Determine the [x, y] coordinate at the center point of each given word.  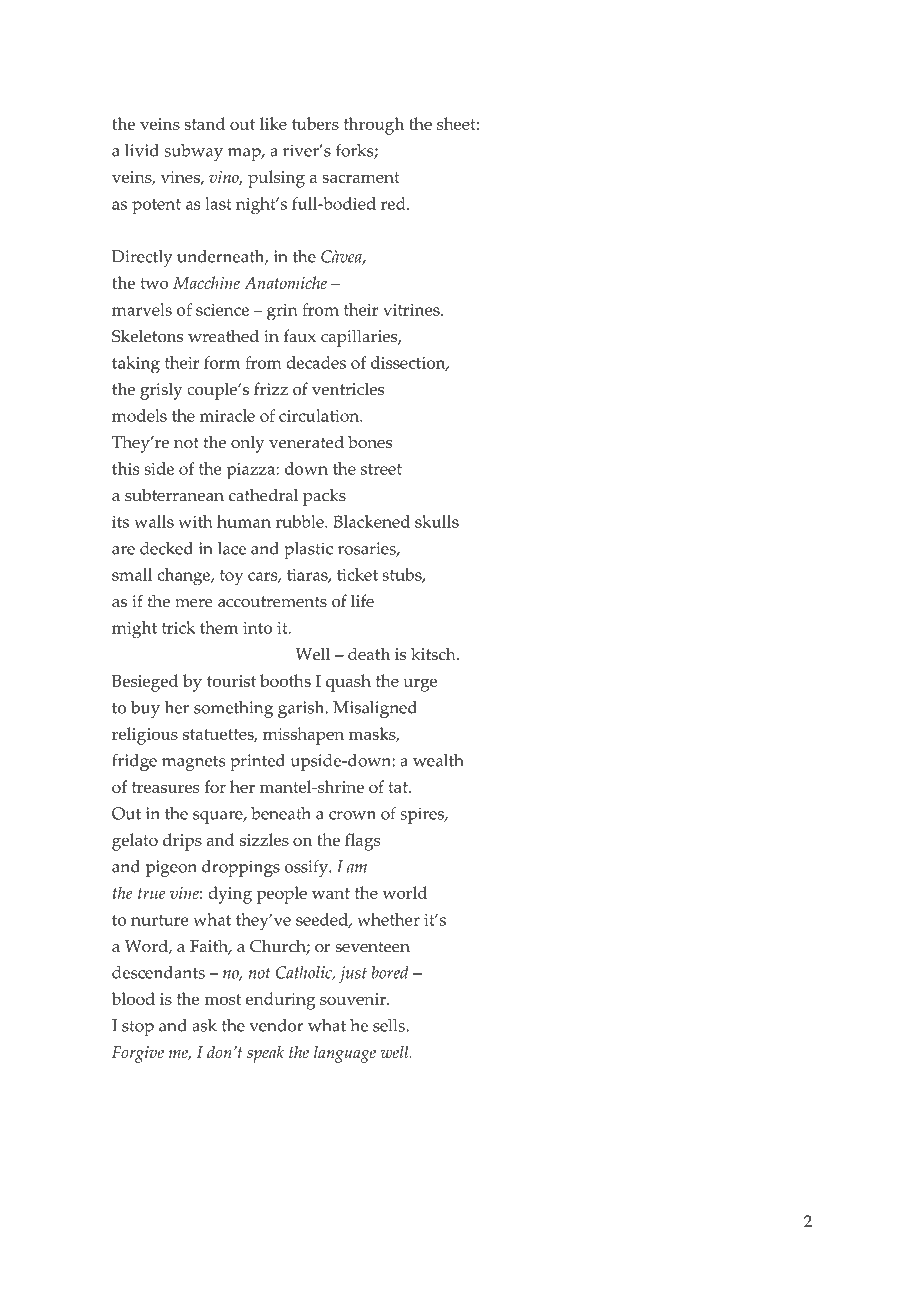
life [362, 601]
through [374, 126]
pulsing [276, 179]
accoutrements [272, 602]
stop [138, 1028]
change [184, 577]
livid [142, 150]
